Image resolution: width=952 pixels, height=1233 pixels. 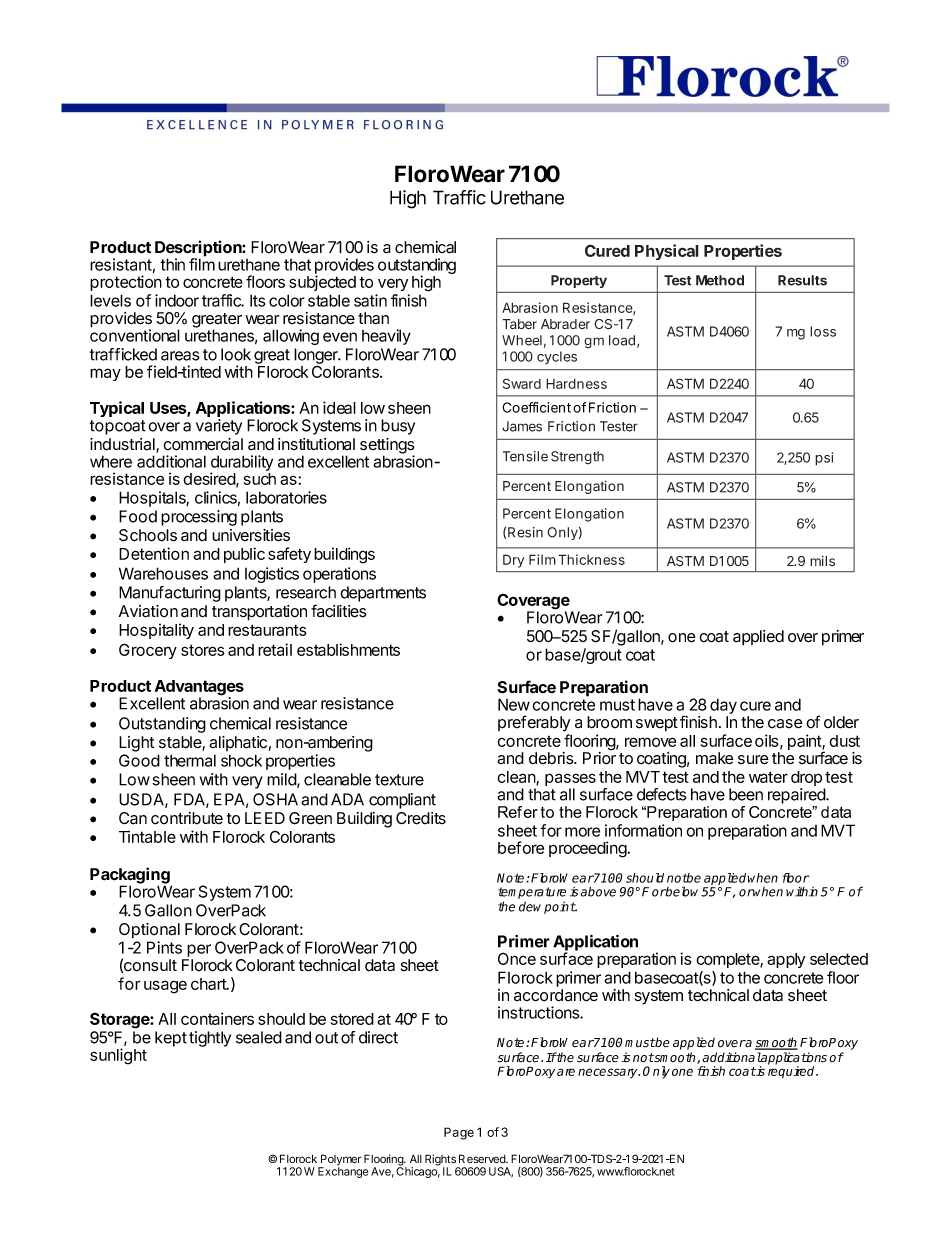 What do you see at coordinates (177, 300) in the document?
I see `indoor` at bounding box center [177, 300].
